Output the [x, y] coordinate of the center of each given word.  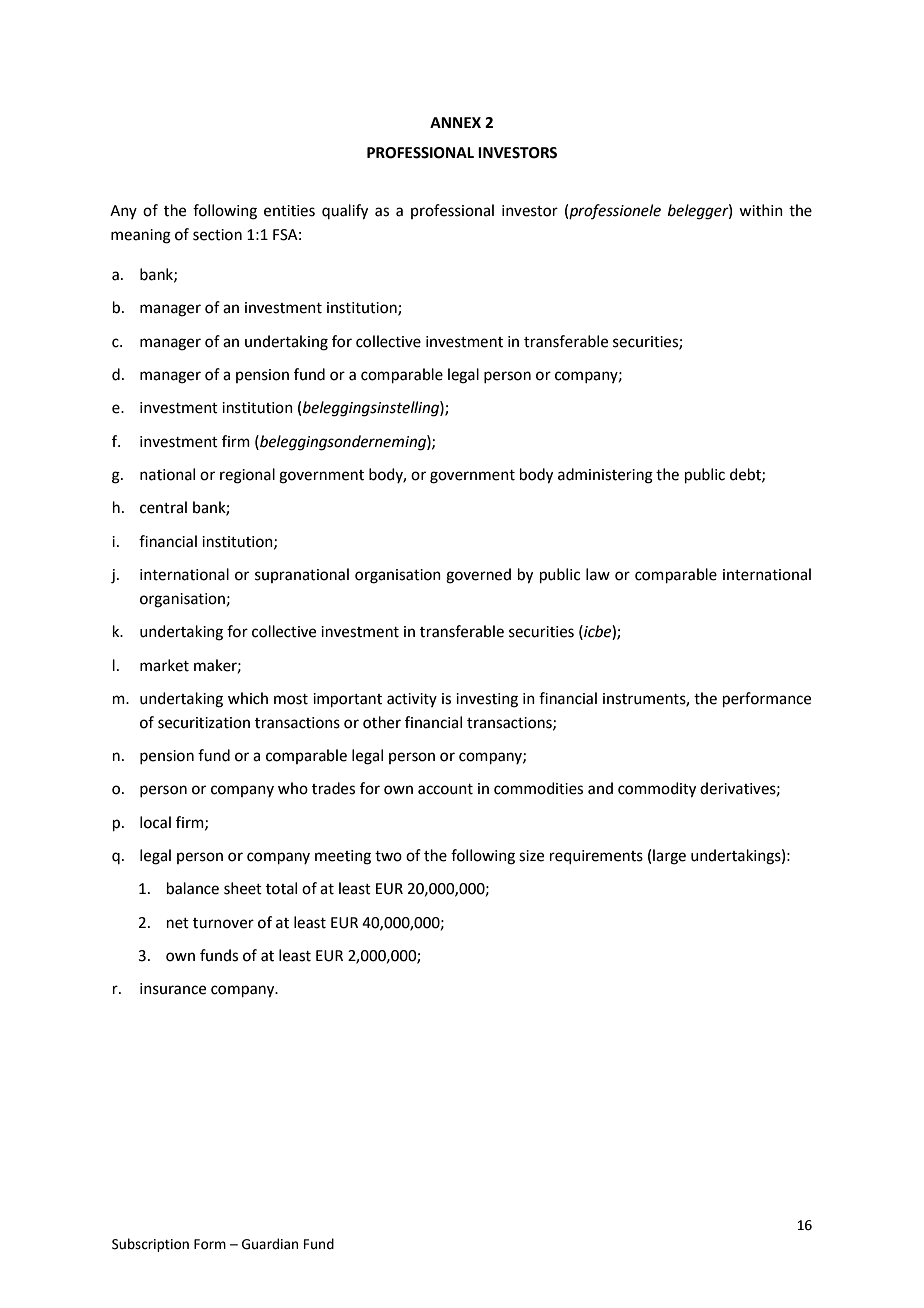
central [163, 507]
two [388, 856]
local [155, 822]
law [598, 574]
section [217, 235]
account [445, 789]
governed [478, 576]
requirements [596, 857]
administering [605, 476]
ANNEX [455, 122]
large [669, 857]
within [761, 210]
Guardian [270, 1244]
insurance [173, 989]
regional [247, 476]
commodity [657, 790]
